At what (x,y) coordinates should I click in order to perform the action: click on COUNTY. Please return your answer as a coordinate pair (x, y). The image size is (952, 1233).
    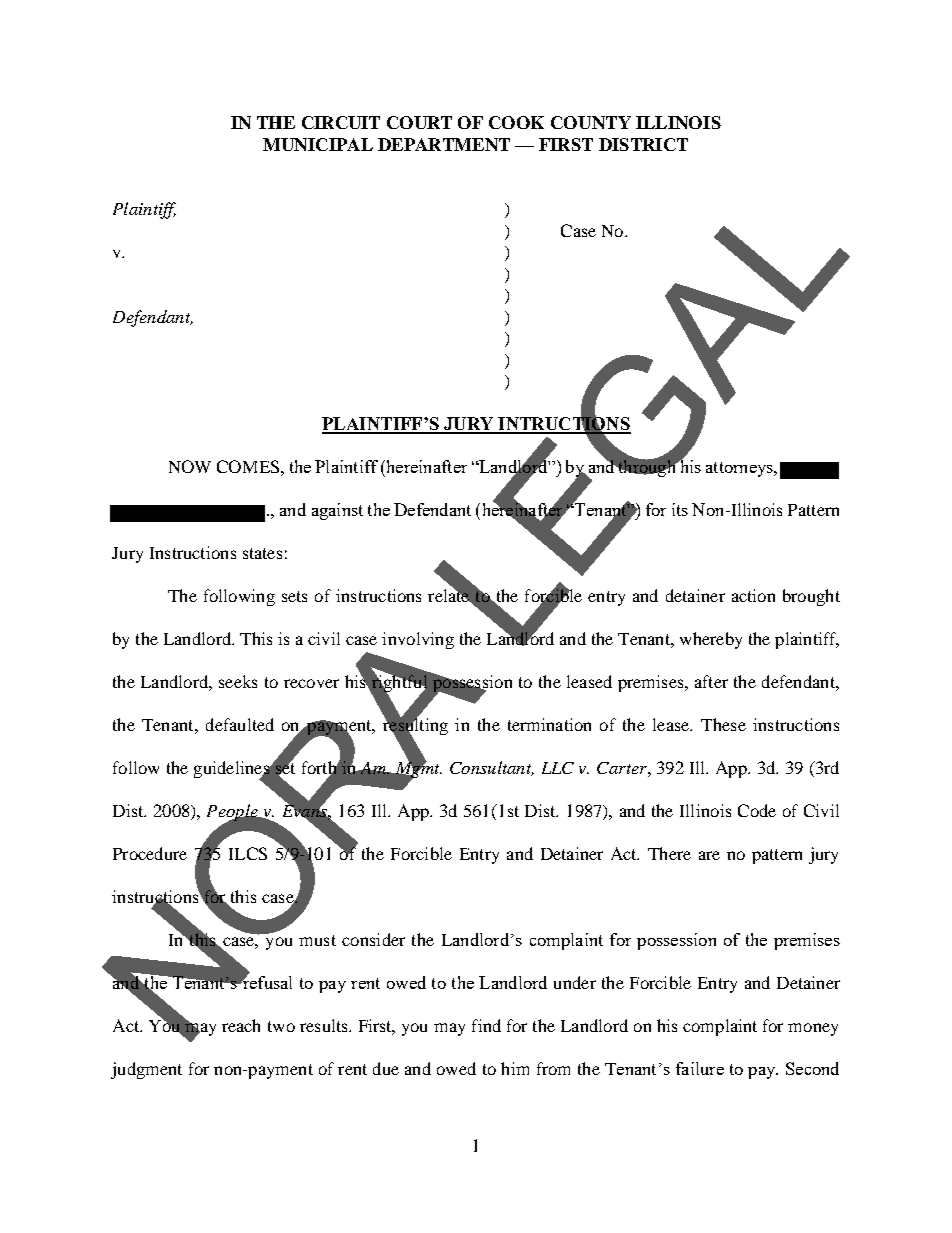
    Looking at the image, I should click on (591, 122).
